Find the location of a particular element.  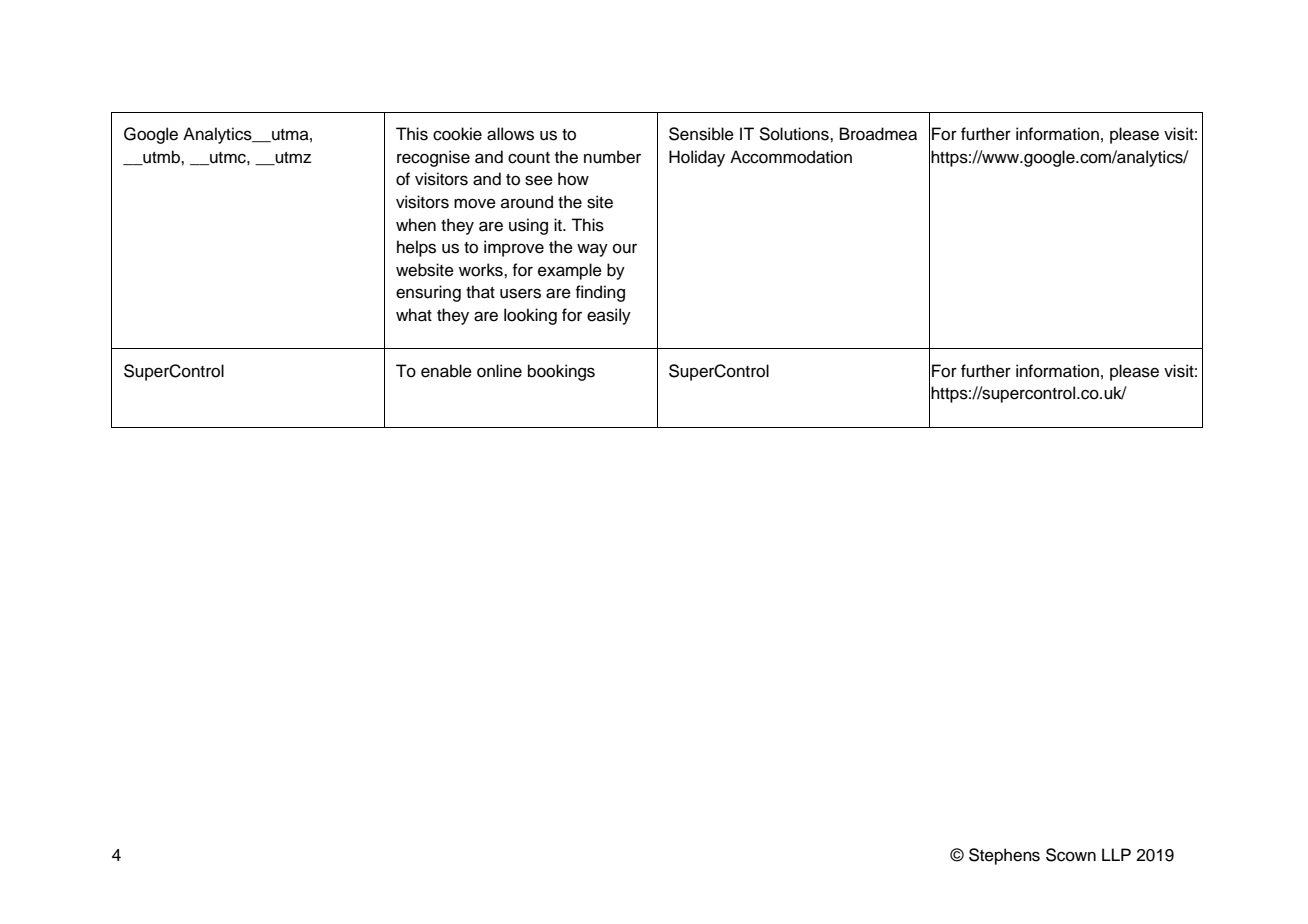

Stephens is located at coordinates (1004, 856).
